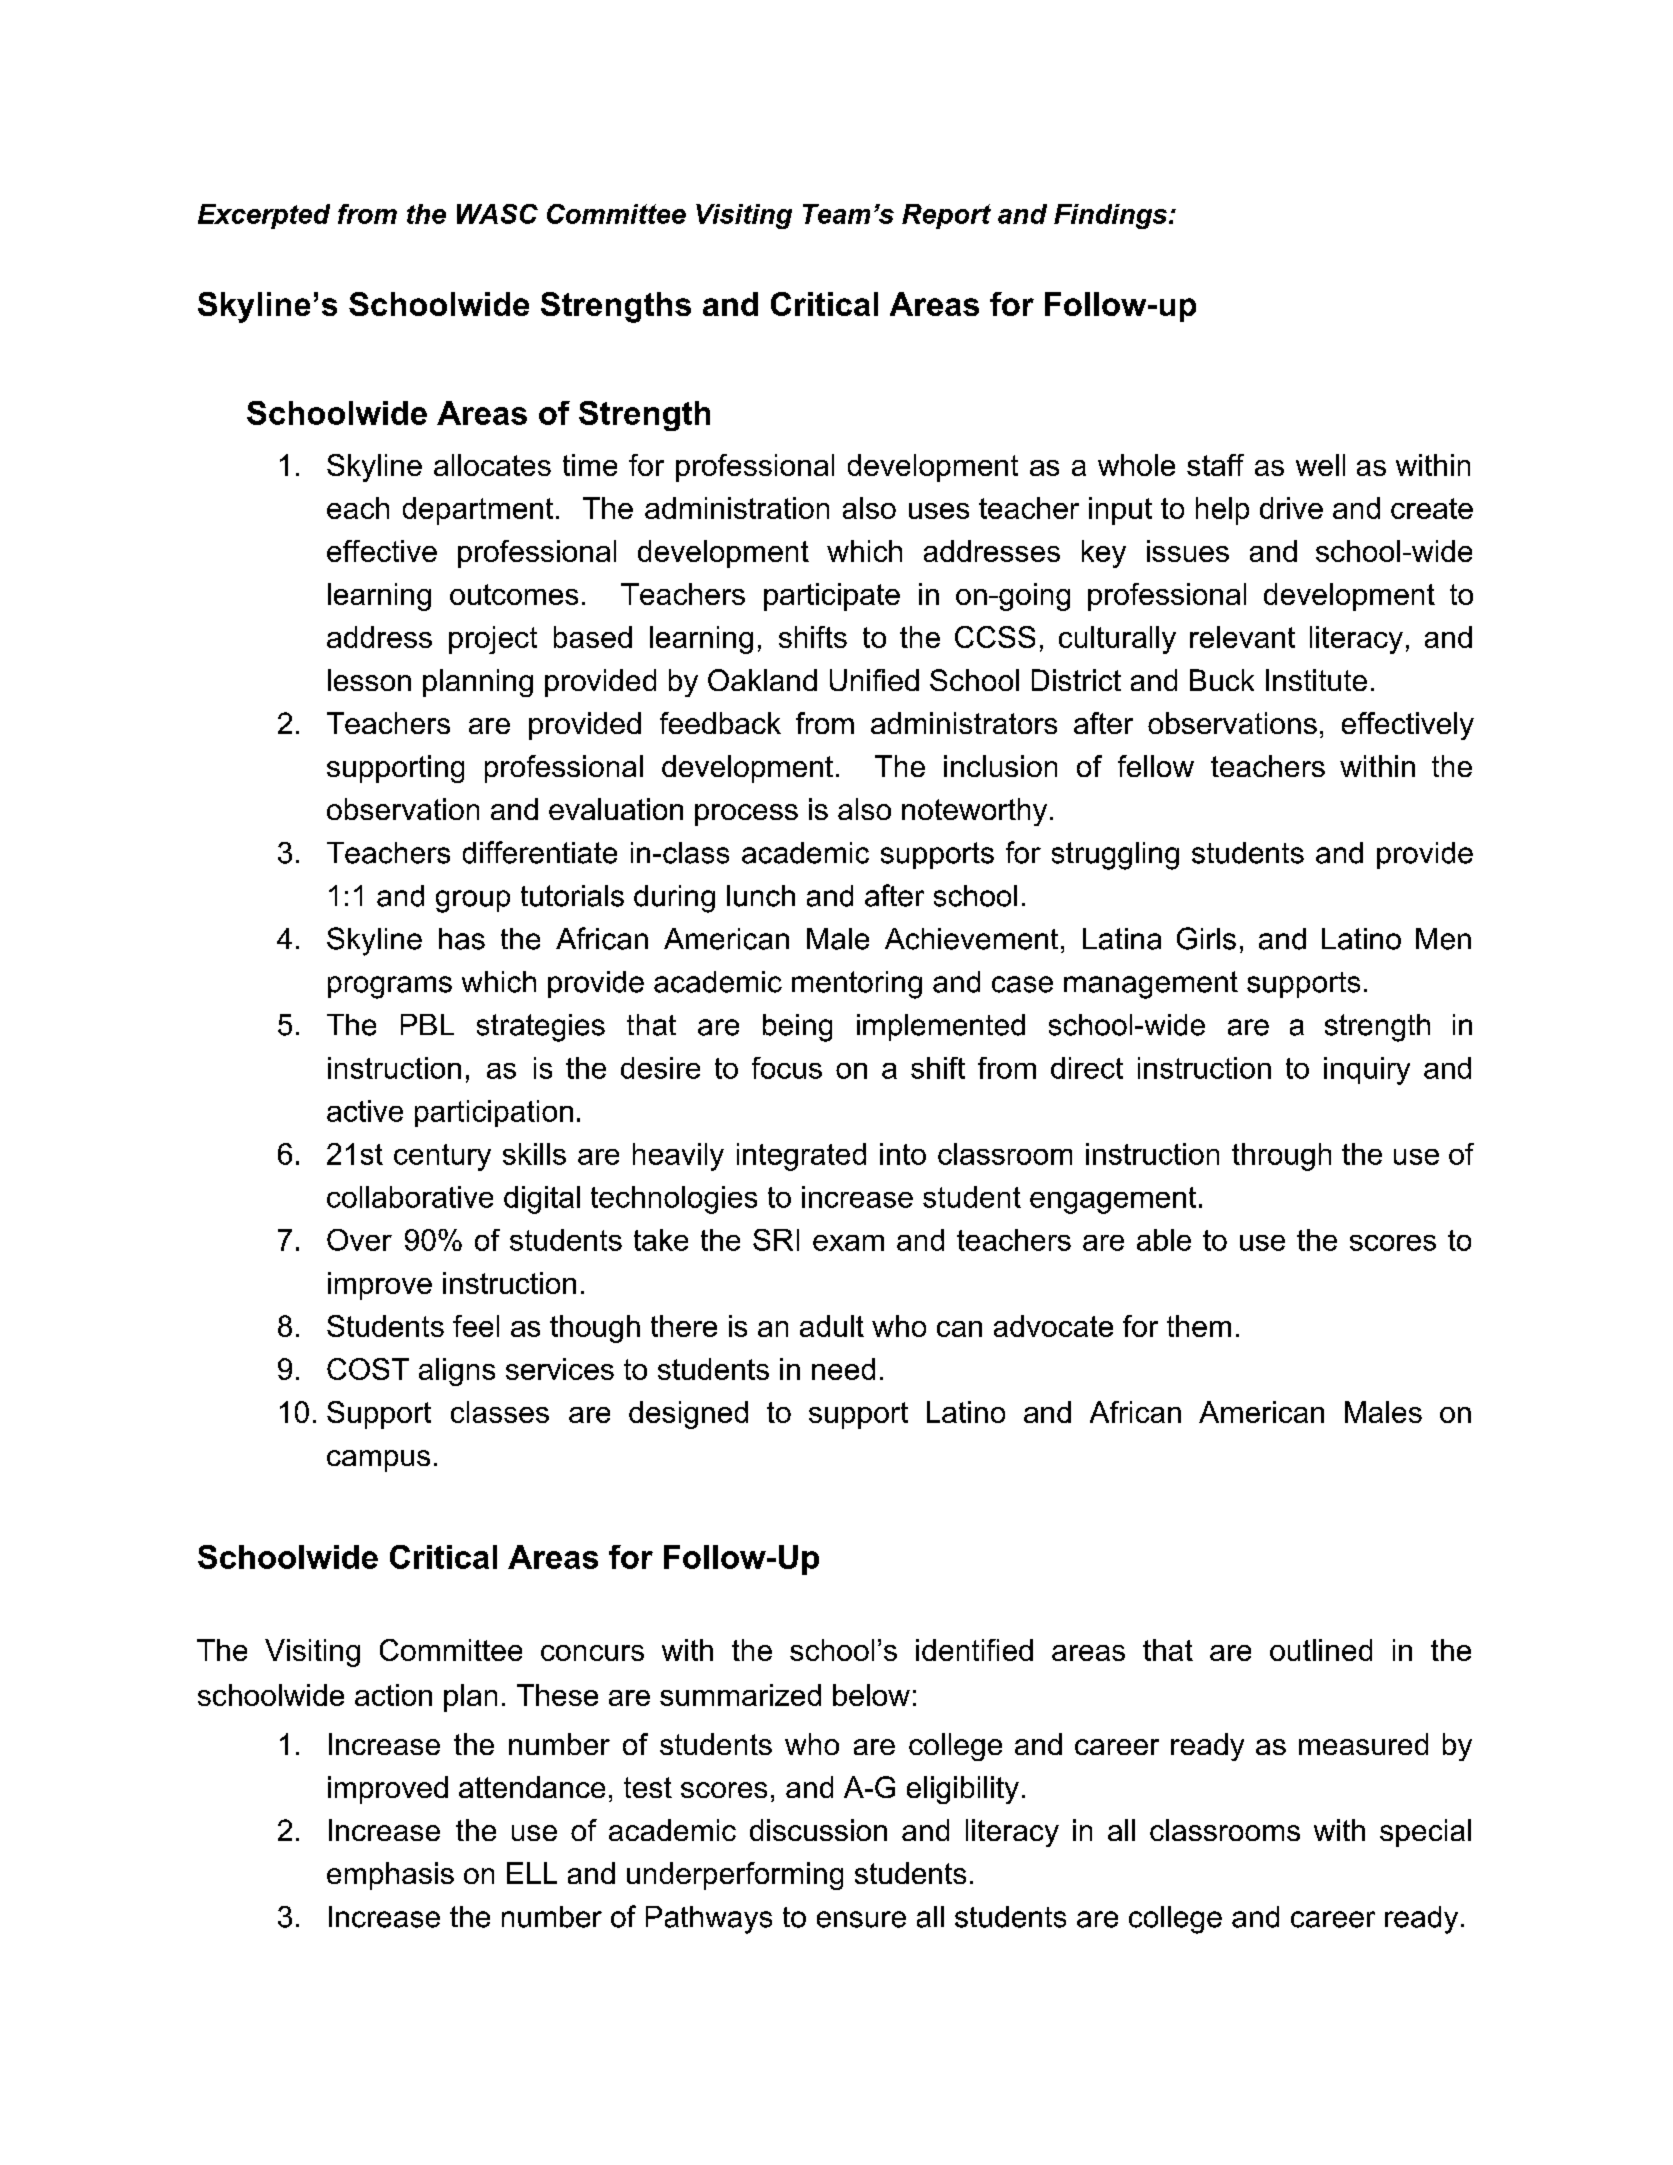  What do you see at coordinates (1316, 680) in the screenshot?
I see `Institute` at bounding box center [1316, 680].
